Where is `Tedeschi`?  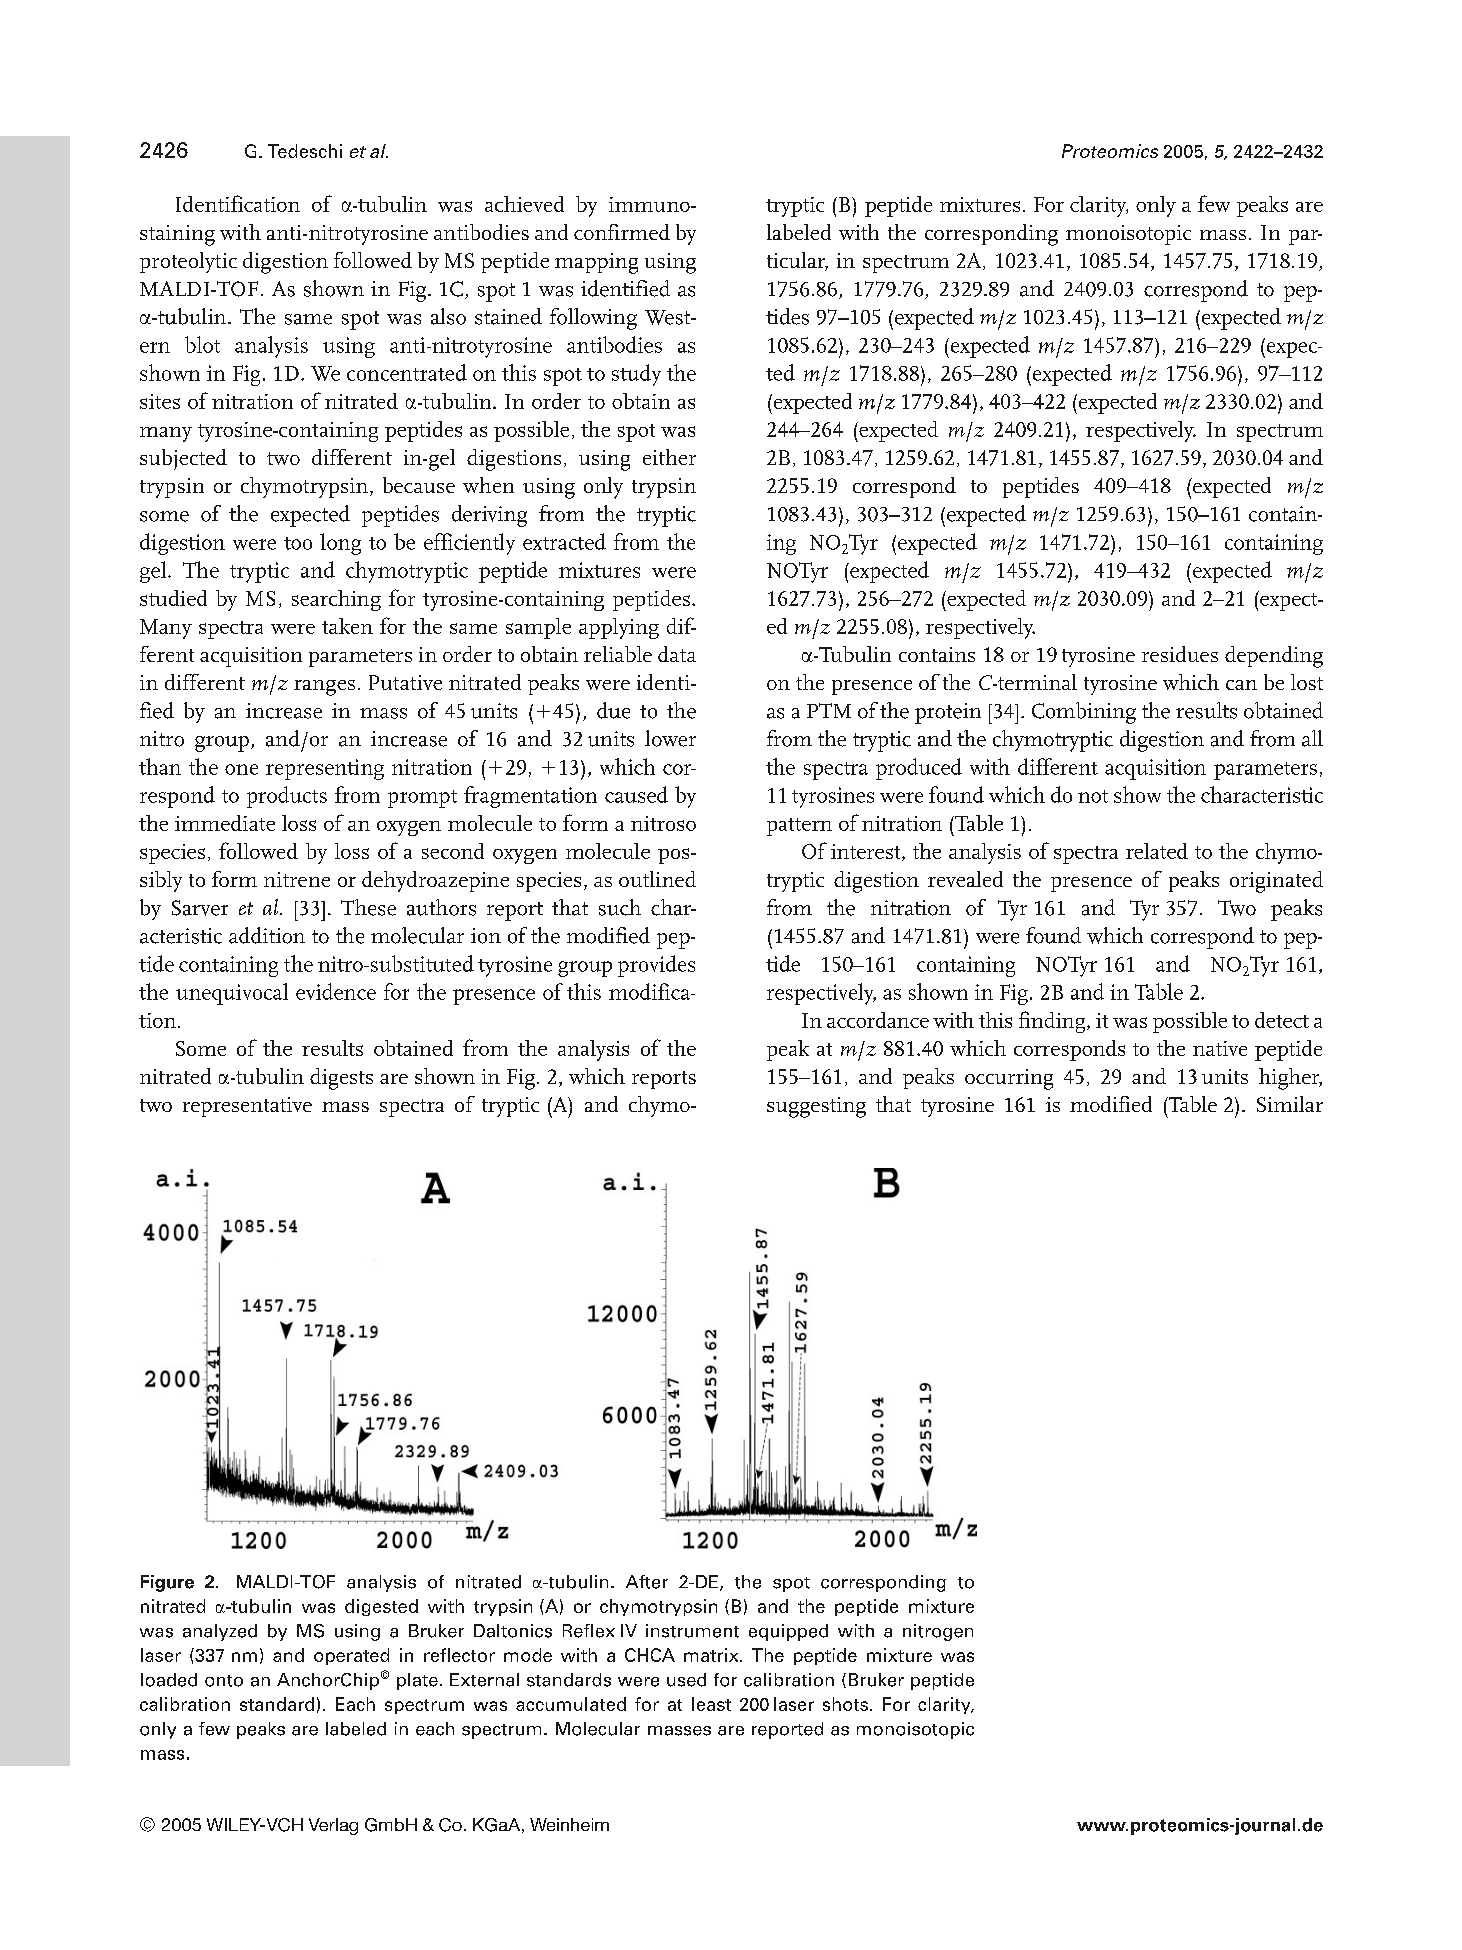 Tedeschi is located at coordinates (305, 151).
